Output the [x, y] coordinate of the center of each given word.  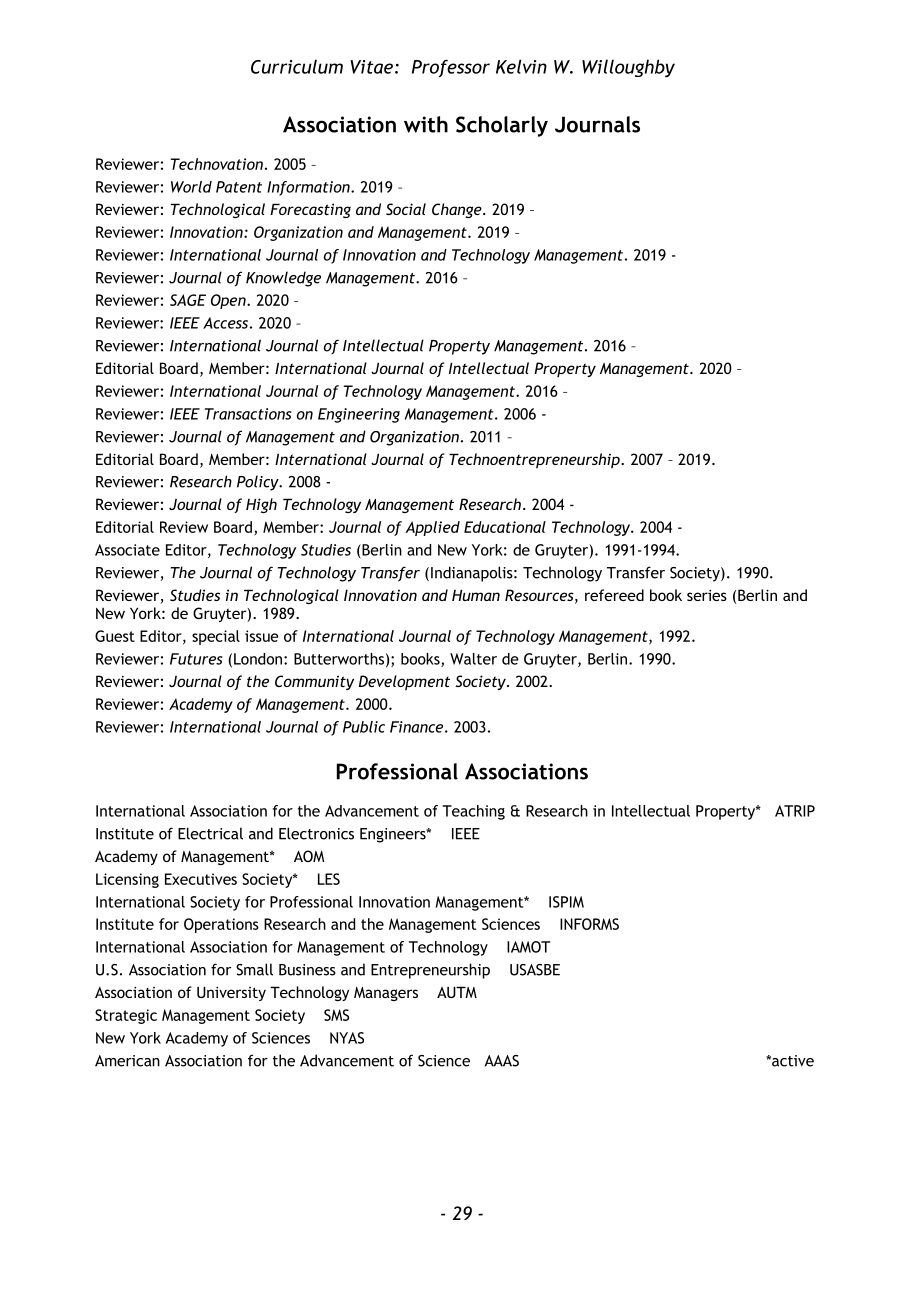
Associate [127, 550]
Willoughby [628, 68]
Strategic [126, 1016]
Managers [386, 994]
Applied [432, 528]
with [426, 124]
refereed [614, 595]
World [191, 187]
